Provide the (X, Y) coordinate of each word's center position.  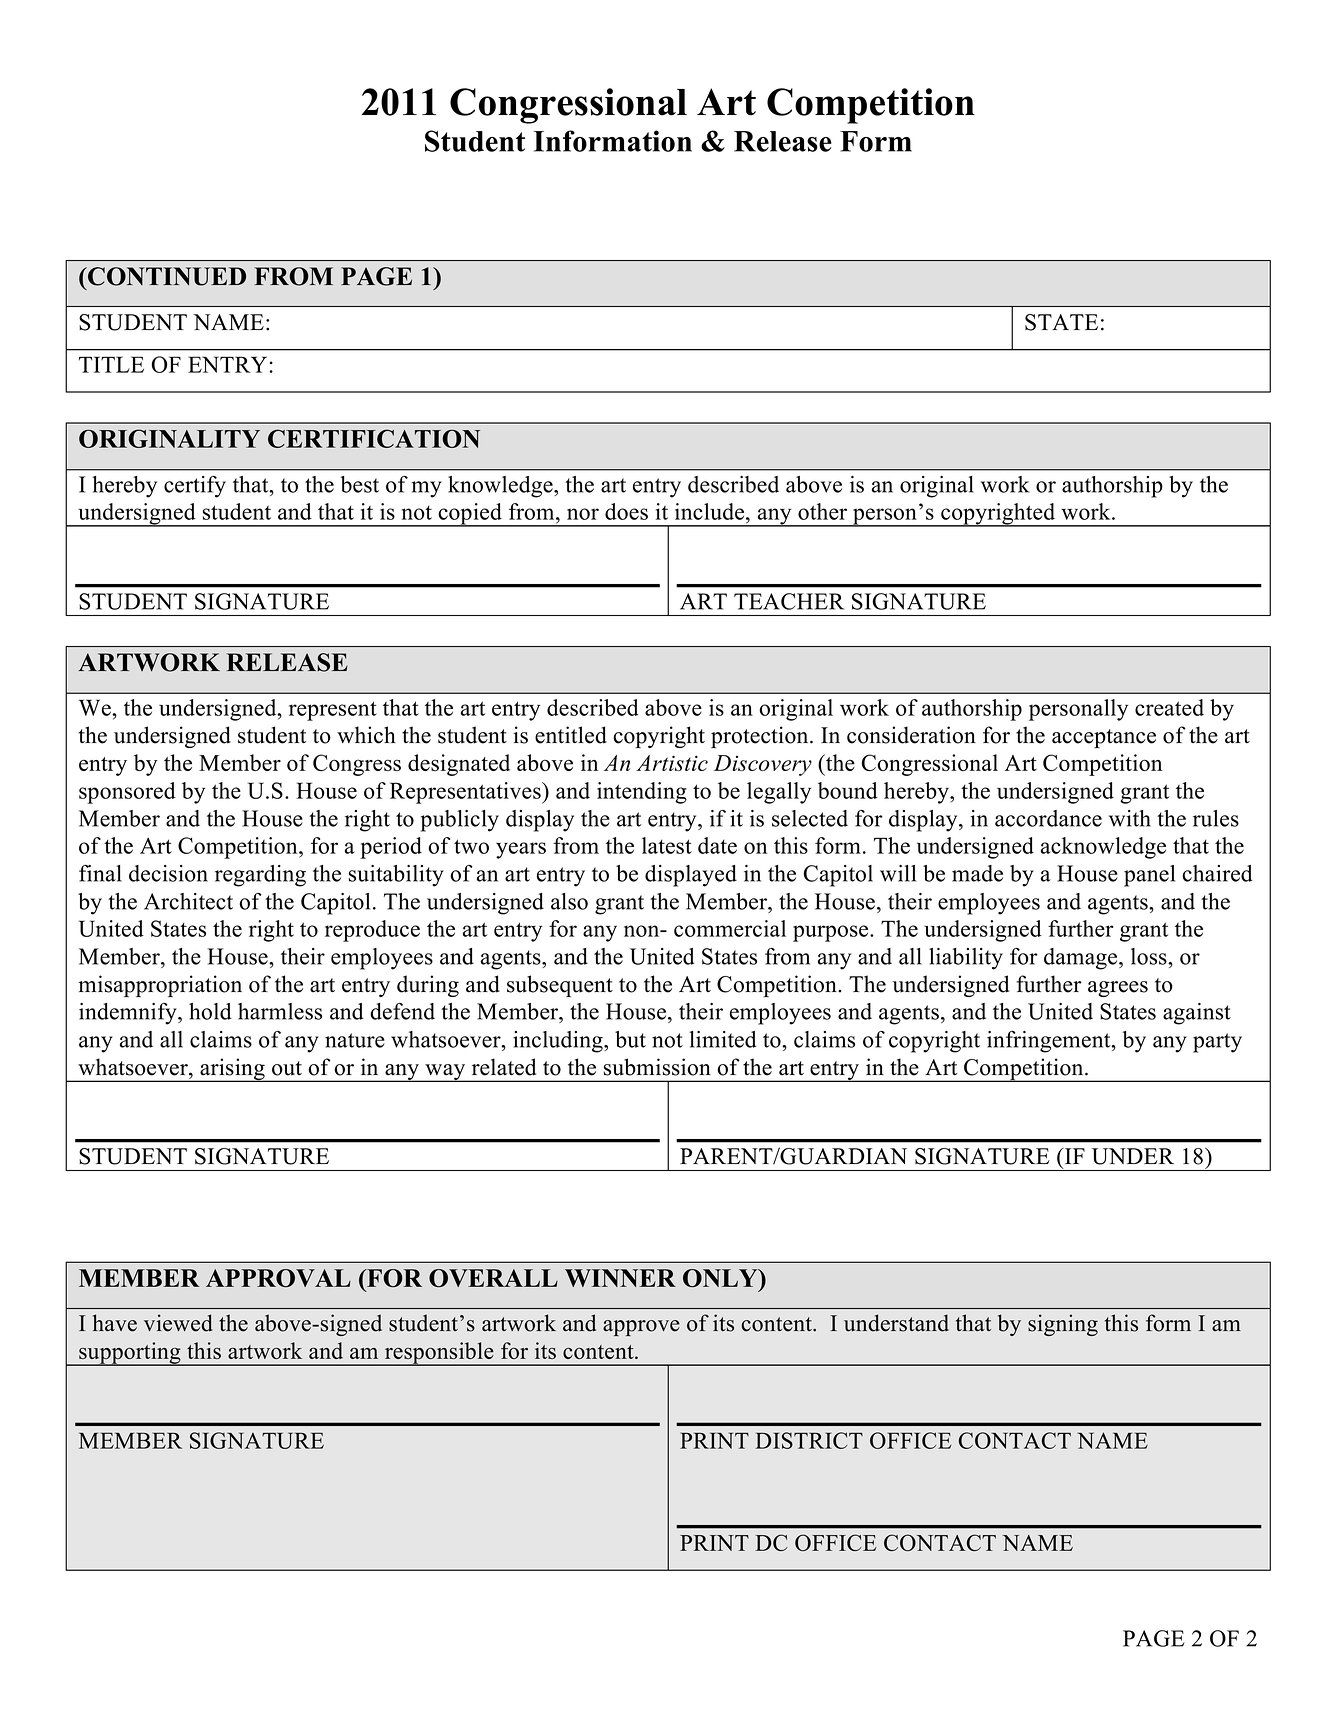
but (630, 1039)
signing (1063, 1325)
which (366, 735)
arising (232, 1070)
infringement (1050, 1042)
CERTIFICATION (374, 438)
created (1169, 707)
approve (641, 1328)
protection (761, 737)
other (822, 511)
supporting (130, 1354)
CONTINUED (166, 276)
